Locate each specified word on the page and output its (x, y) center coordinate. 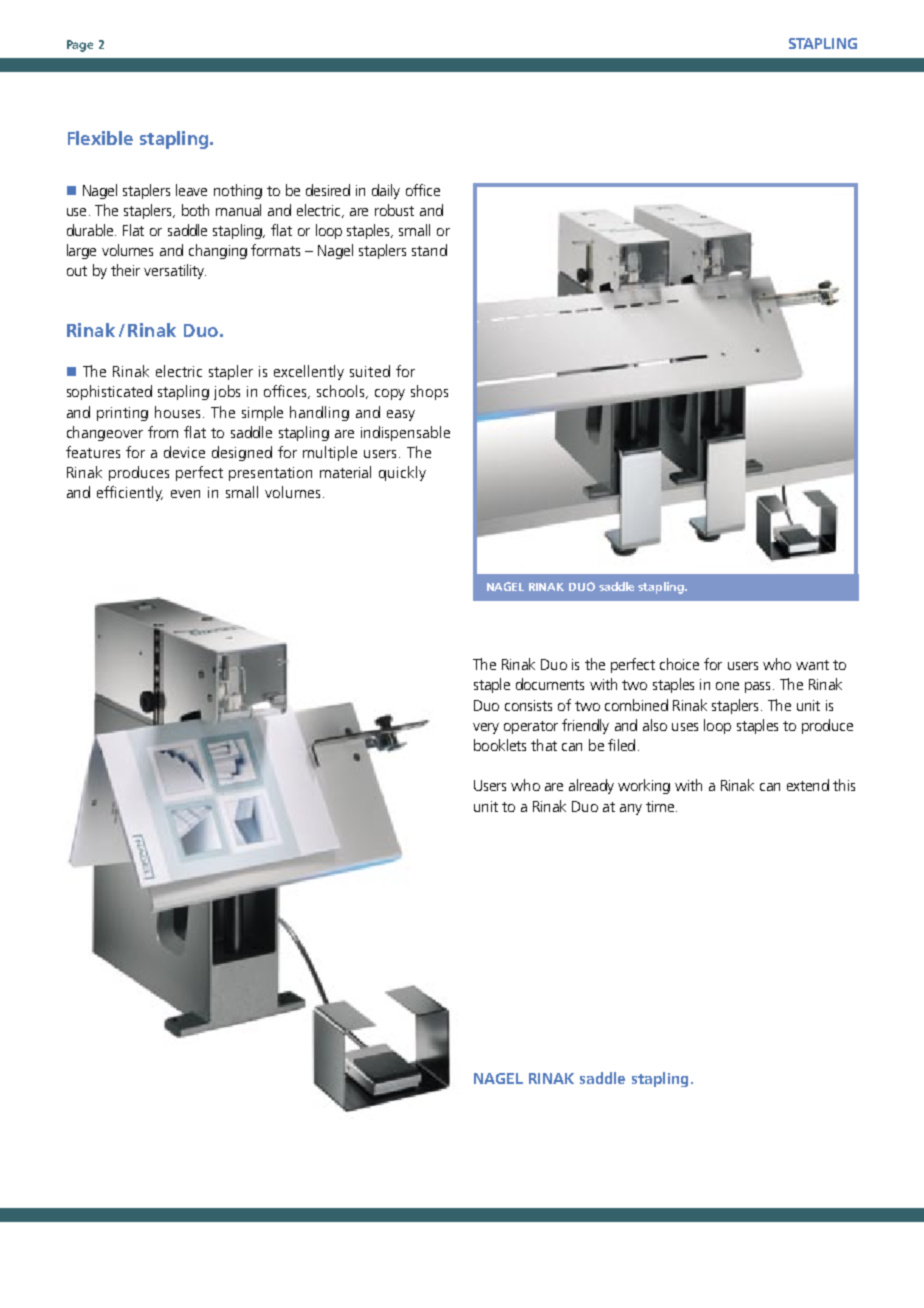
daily (386, 191)
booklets (500, 745)
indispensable (405, 433)
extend (808, 785)
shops (429, 392)
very (486, 728)
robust (394, 210)
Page (80, 46)
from (163, 432)
